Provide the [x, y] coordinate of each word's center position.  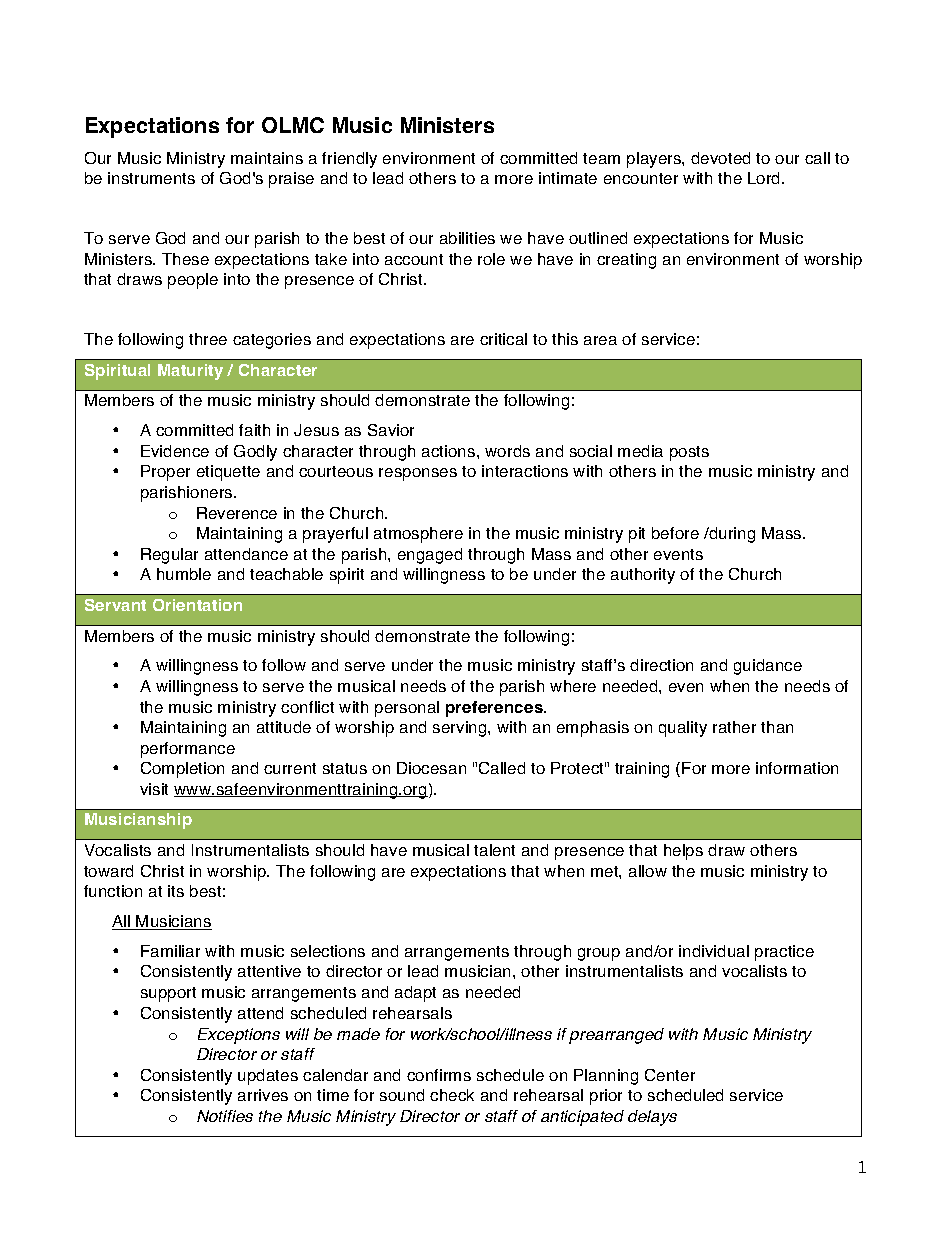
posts [689, 453]
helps [683, 852]
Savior [391, 430]
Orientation [197, 605]
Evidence [175, 451]
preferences [496, 709]
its [176, 891]
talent [494, 850]
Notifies [225, 1116]
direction [661, 665]
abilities [467, 238]
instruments [151, 178]
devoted [720, 158]
